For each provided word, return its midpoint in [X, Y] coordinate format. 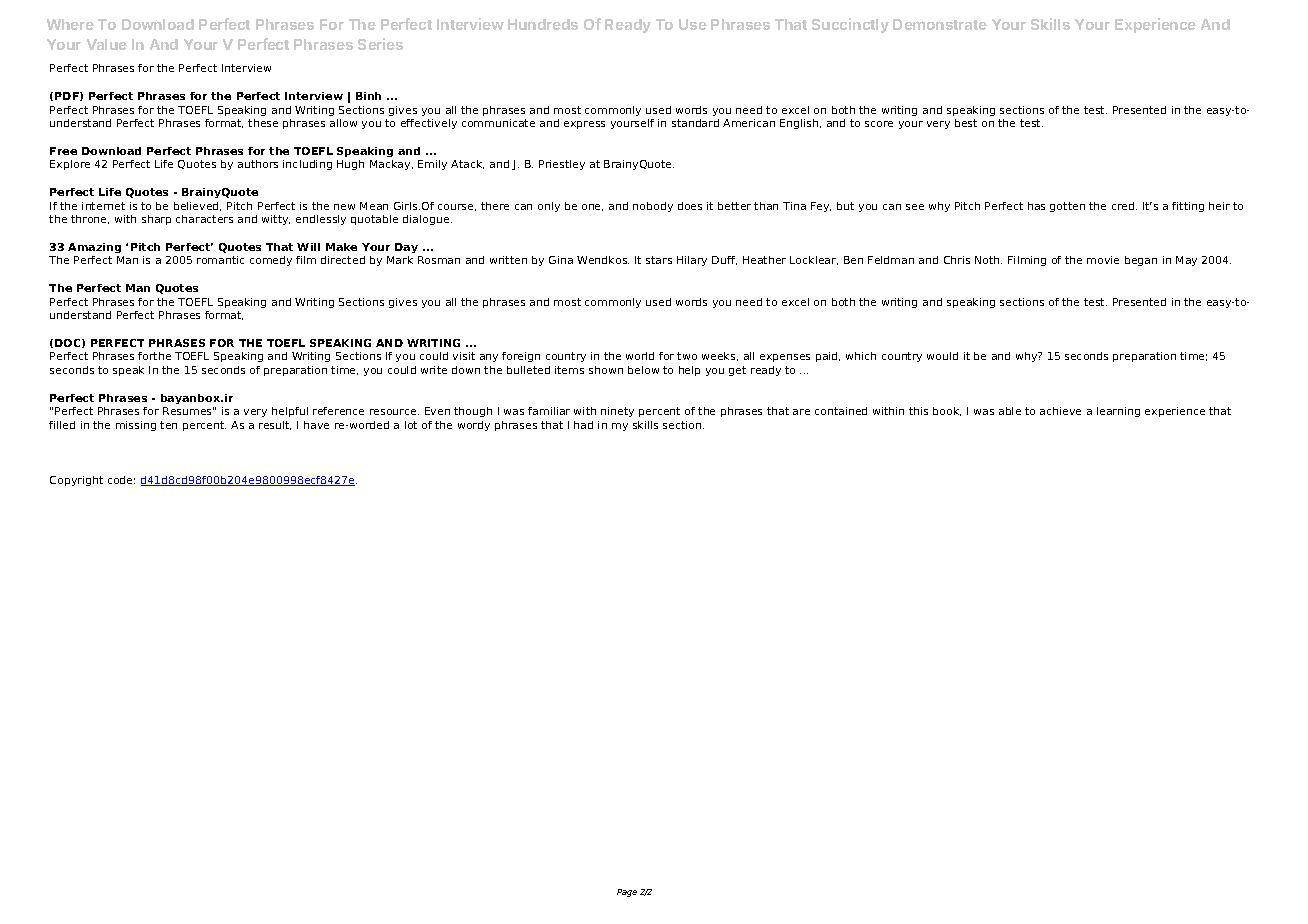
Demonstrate [940, 24]
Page [627, 893]
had [583, 425]
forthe [154, 356]
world [640, 356]
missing [136, 426]
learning [1118, 412]
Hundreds [543, 24]
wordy [474, 426]
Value [107, 44]
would [942, 356]
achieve [1060, 411]
